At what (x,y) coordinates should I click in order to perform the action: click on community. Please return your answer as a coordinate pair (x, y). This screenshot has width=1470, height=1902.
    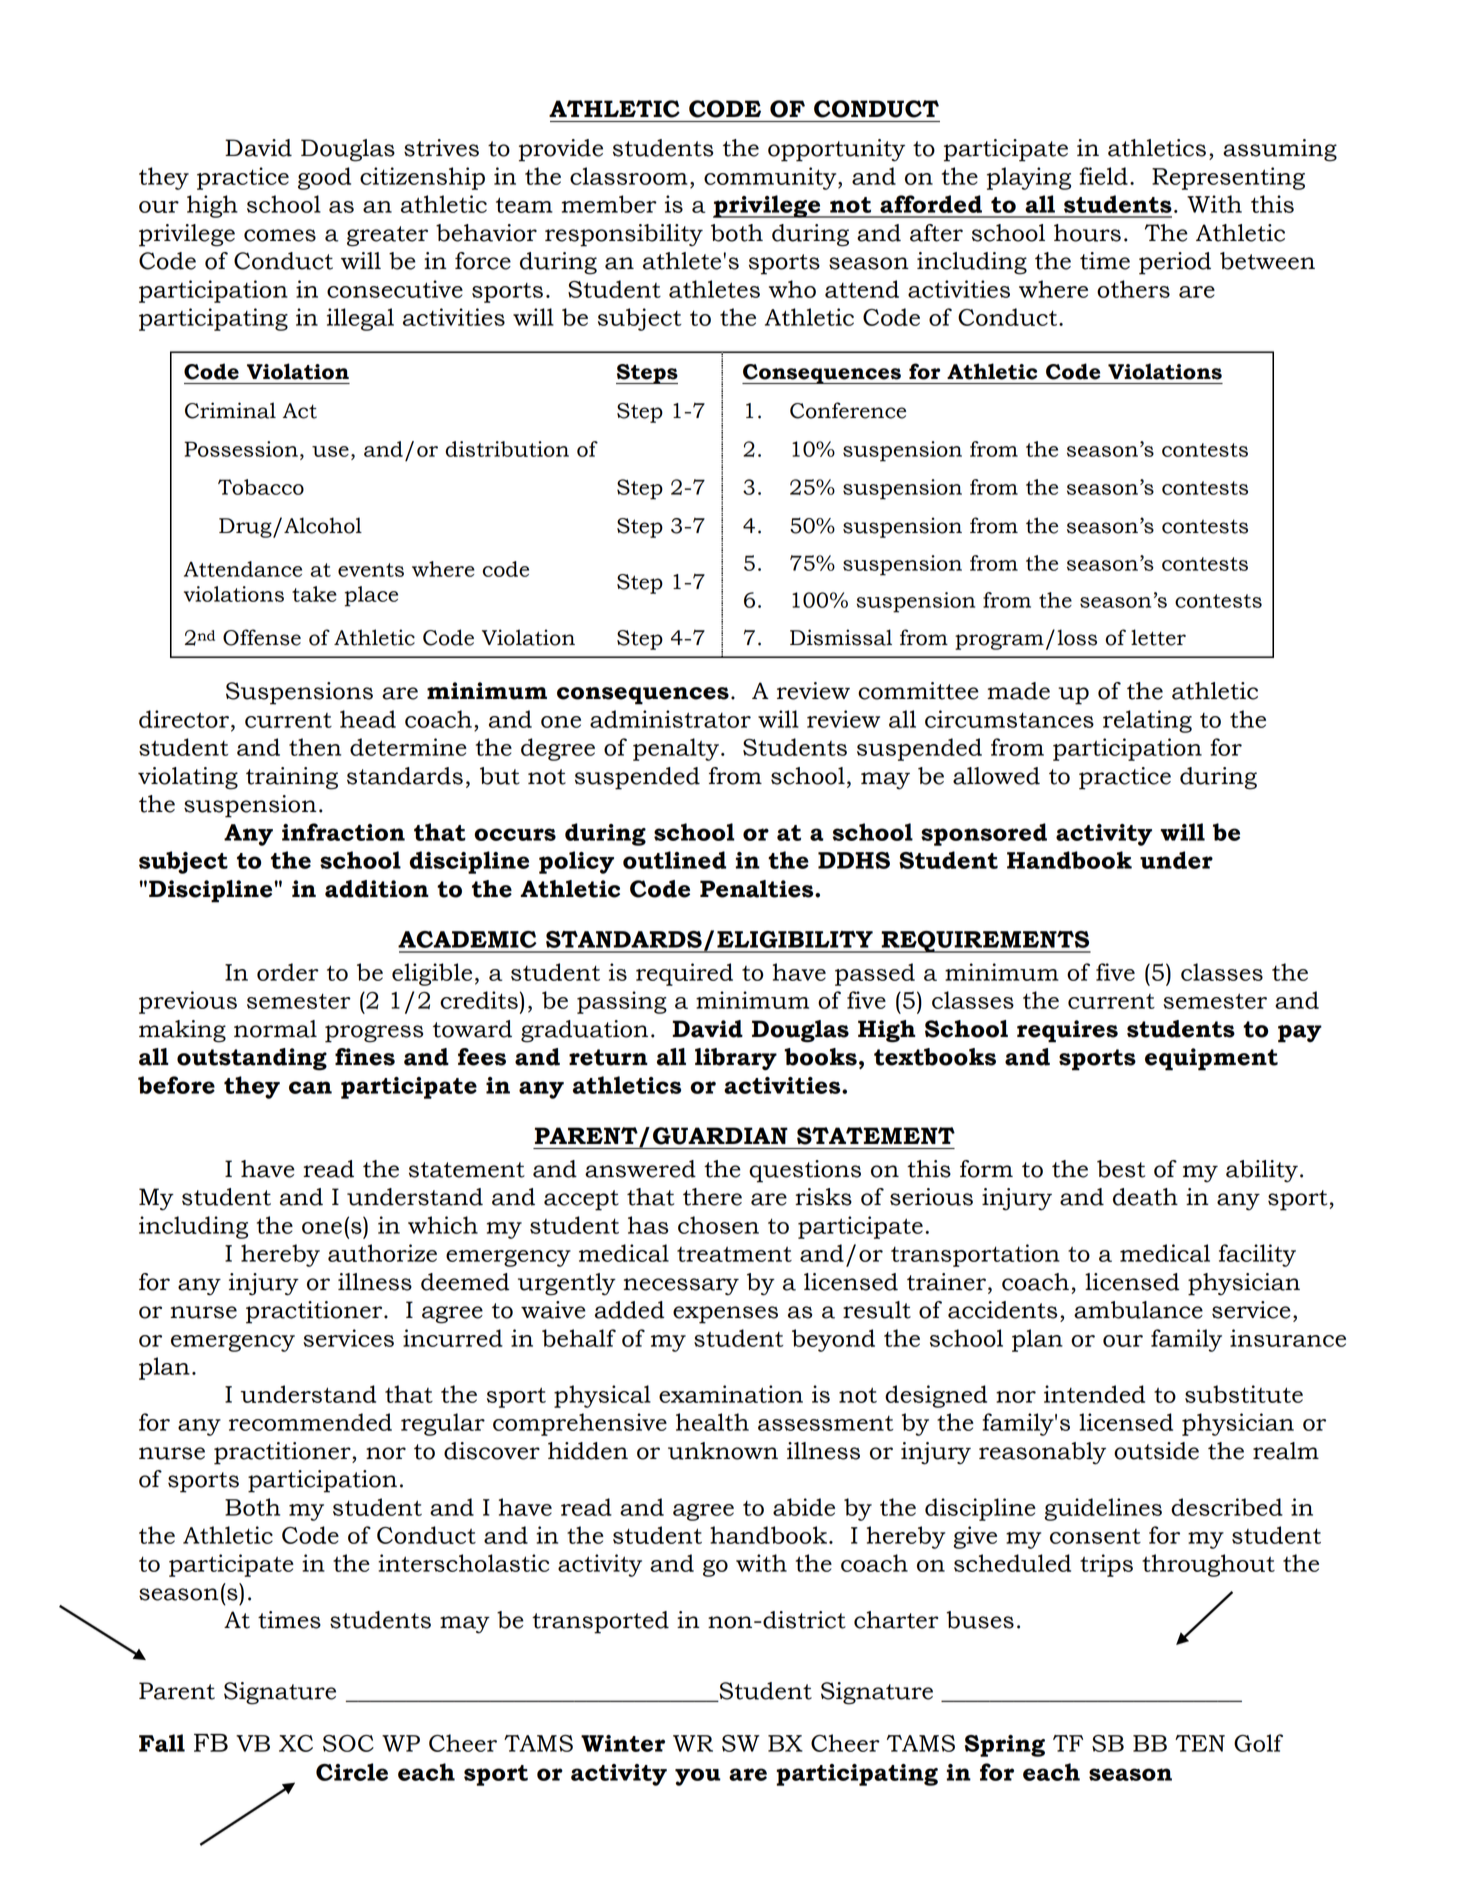
    Looking at the image, I should click on (771, 178).
